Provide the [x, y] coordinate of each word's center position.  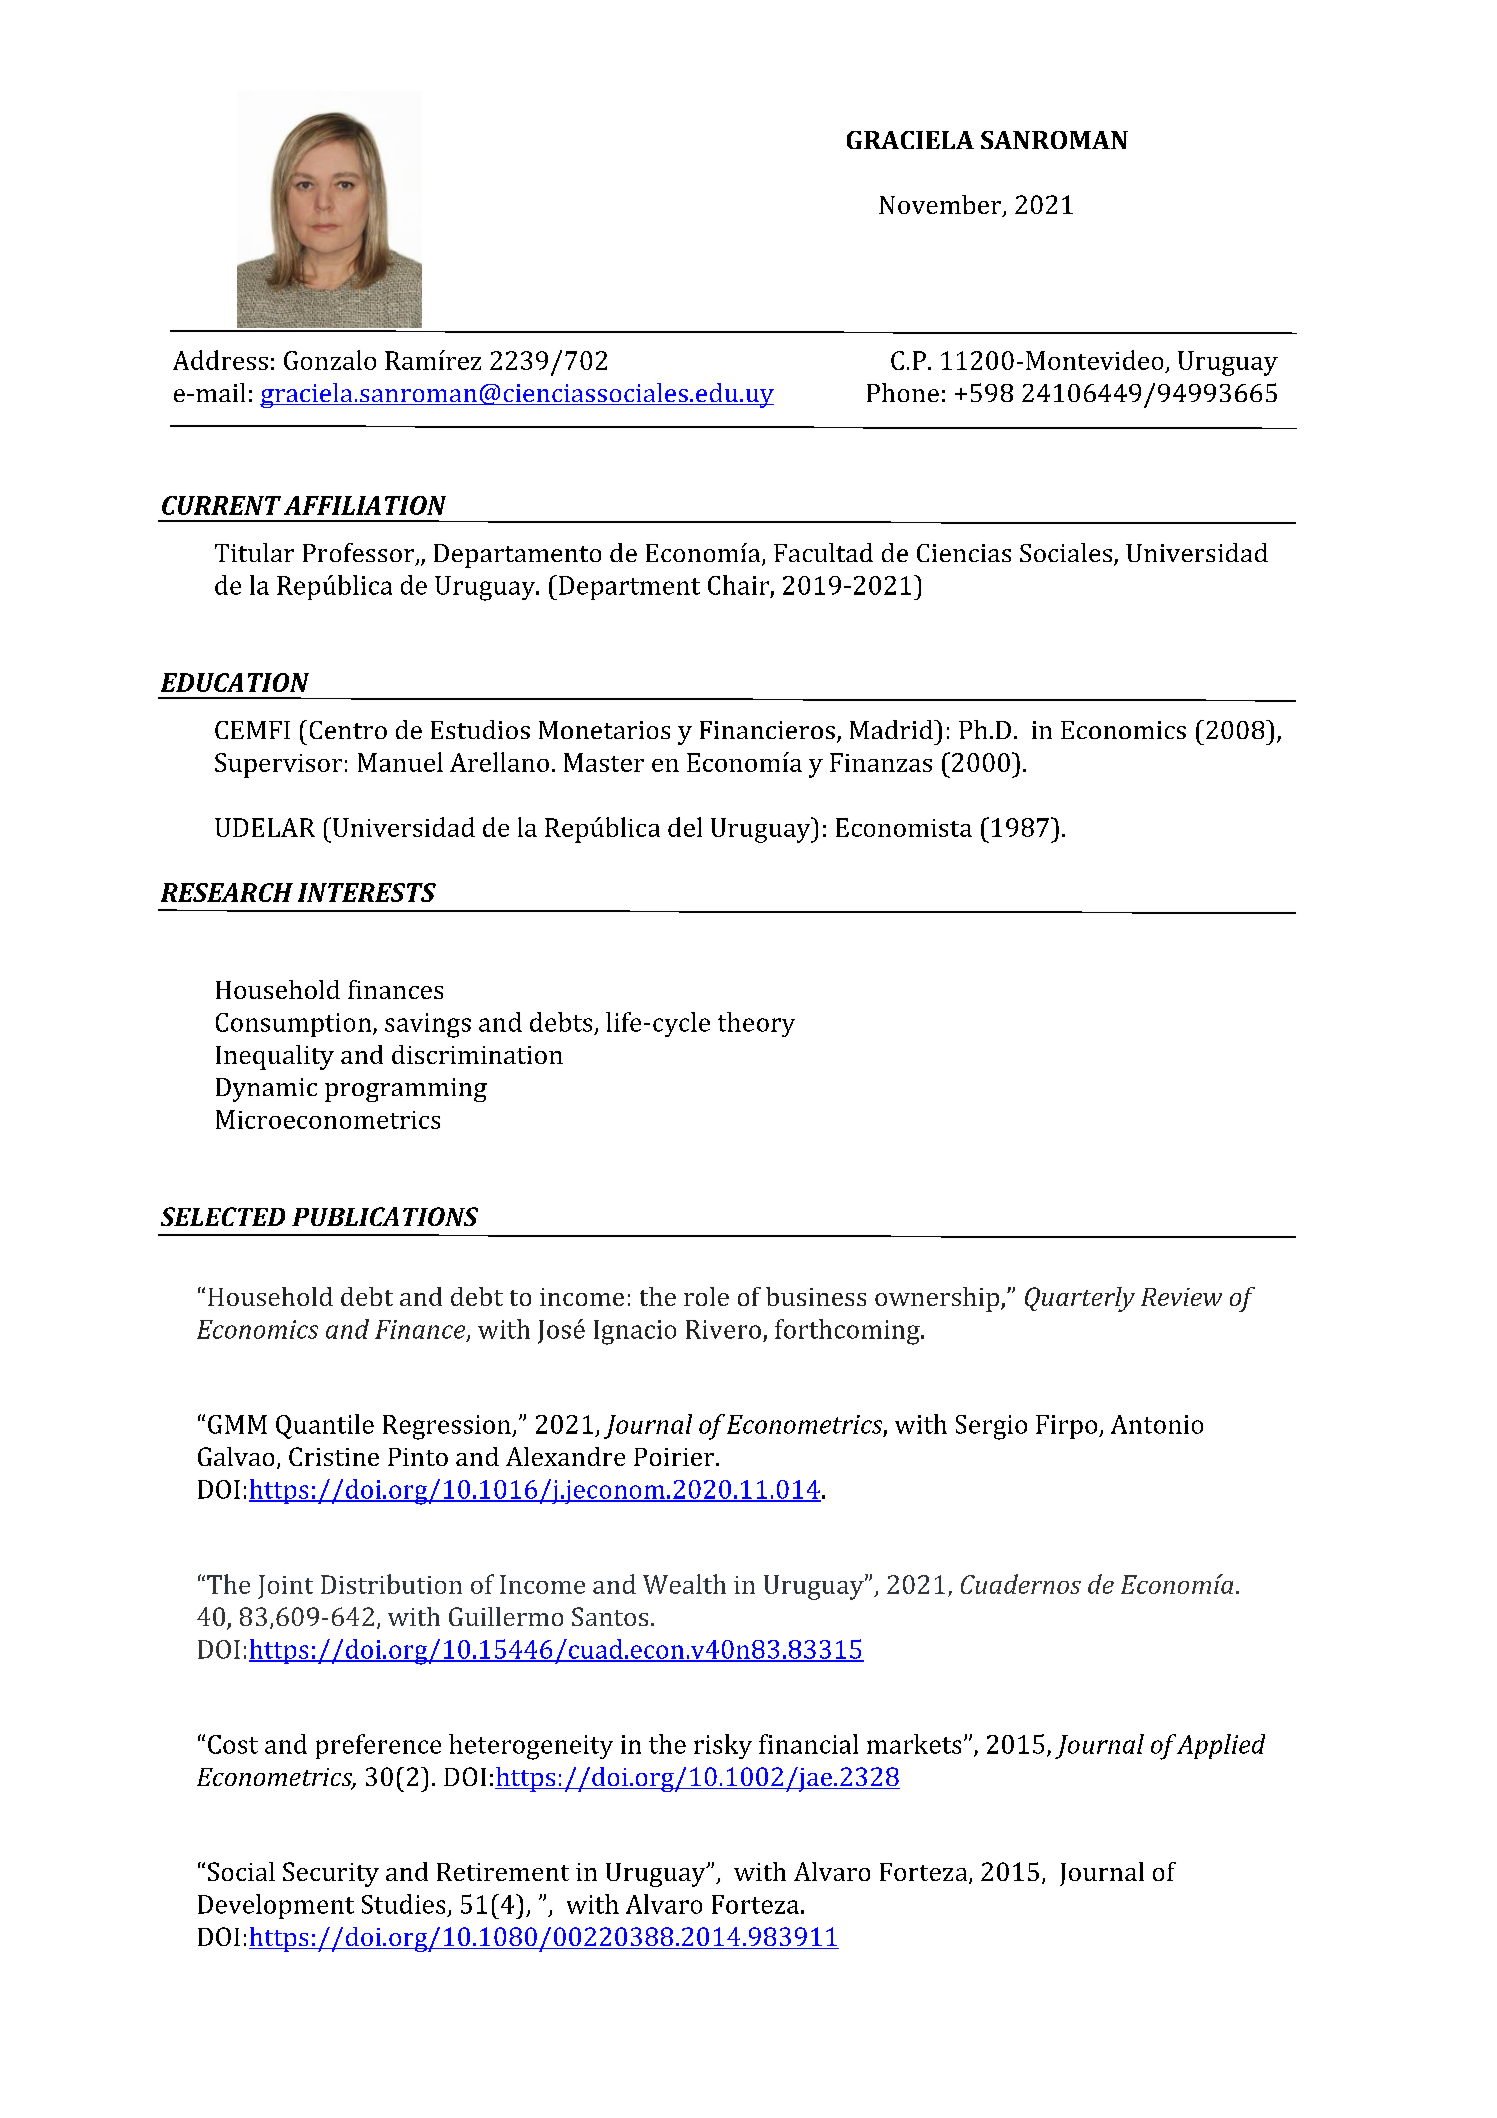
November [941, 206]
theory [756, 1024]
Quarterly [1080, 1299]
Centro [348, 730]
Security [331, 1874]
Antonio [1157, 1424]
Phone [903, 392]
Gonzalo [330, 360]
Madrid [892, 729]
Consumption [295, 1025]
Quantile [325, 1426]
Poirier [675, 1457]
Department [629, 588]
